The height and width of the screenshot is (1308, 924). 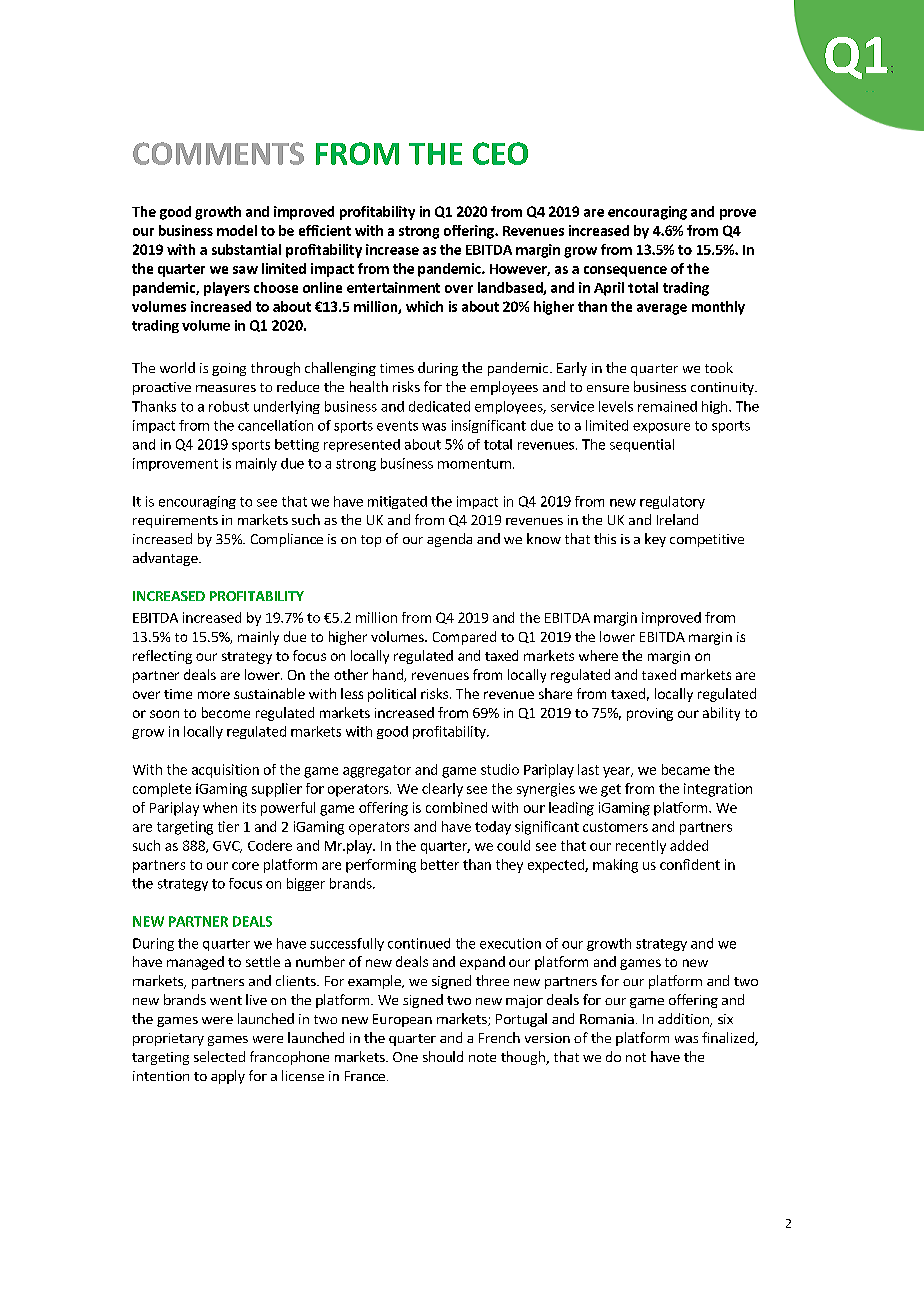 I want to click on selected, so click(x=219, y=1056).
